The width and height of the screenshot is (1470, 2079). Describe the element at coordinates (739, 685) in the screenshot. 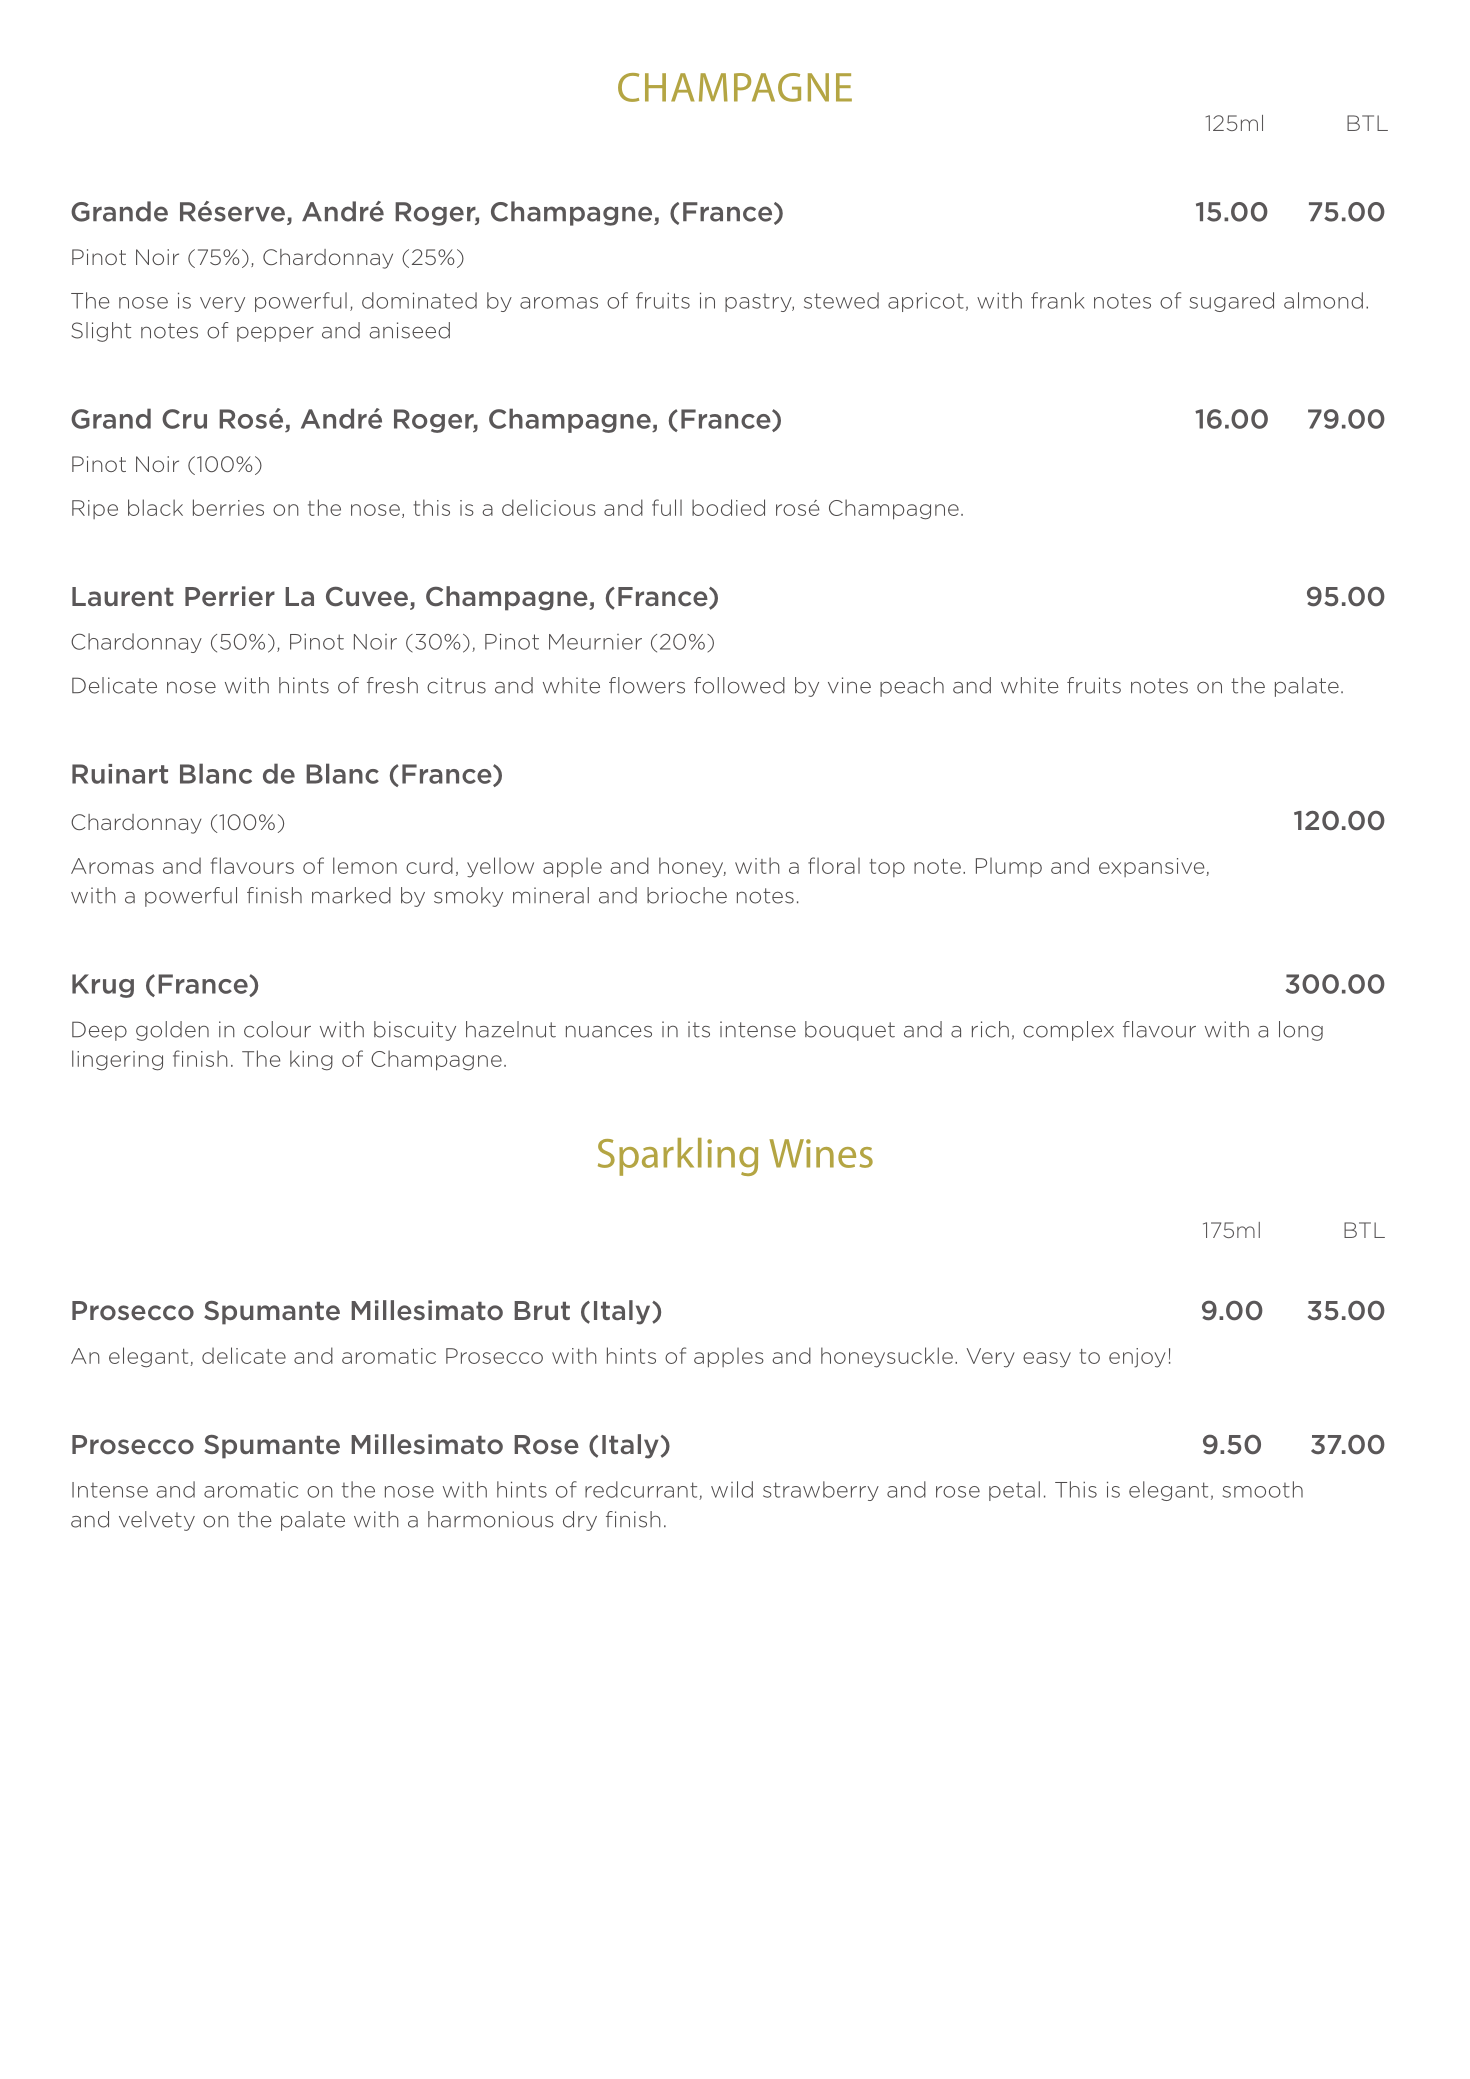

I see `followed` at that location.
